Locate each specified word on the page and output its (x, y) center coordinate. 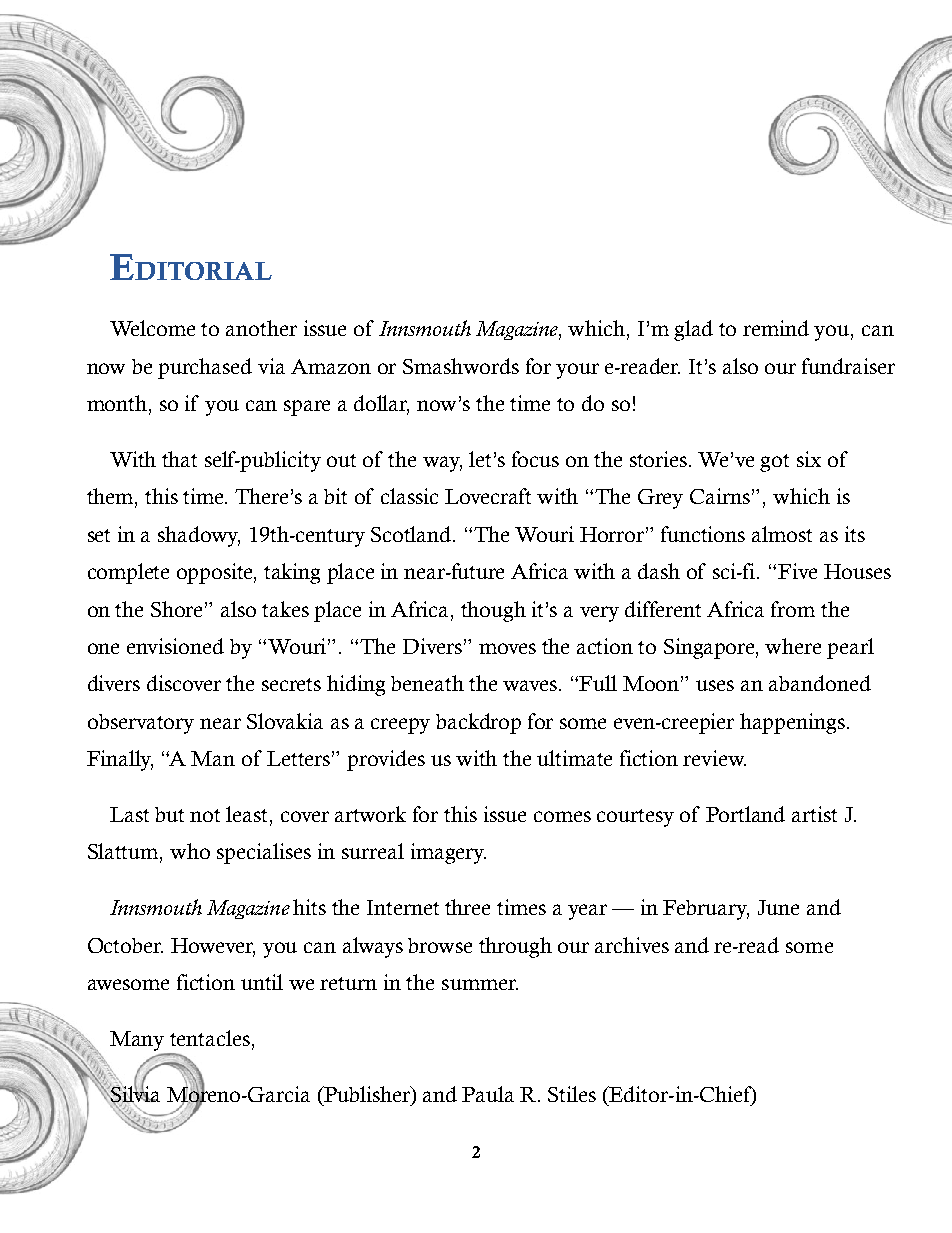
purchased (205, 368)
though (493, 611)
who (190, 851)
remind (776, 328)
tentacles (210, 1038)
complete (128, 573)
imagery (448, 853)
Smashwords (461, 366)
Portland (745, 814)
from (793, 609)
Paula (488, 1094)
